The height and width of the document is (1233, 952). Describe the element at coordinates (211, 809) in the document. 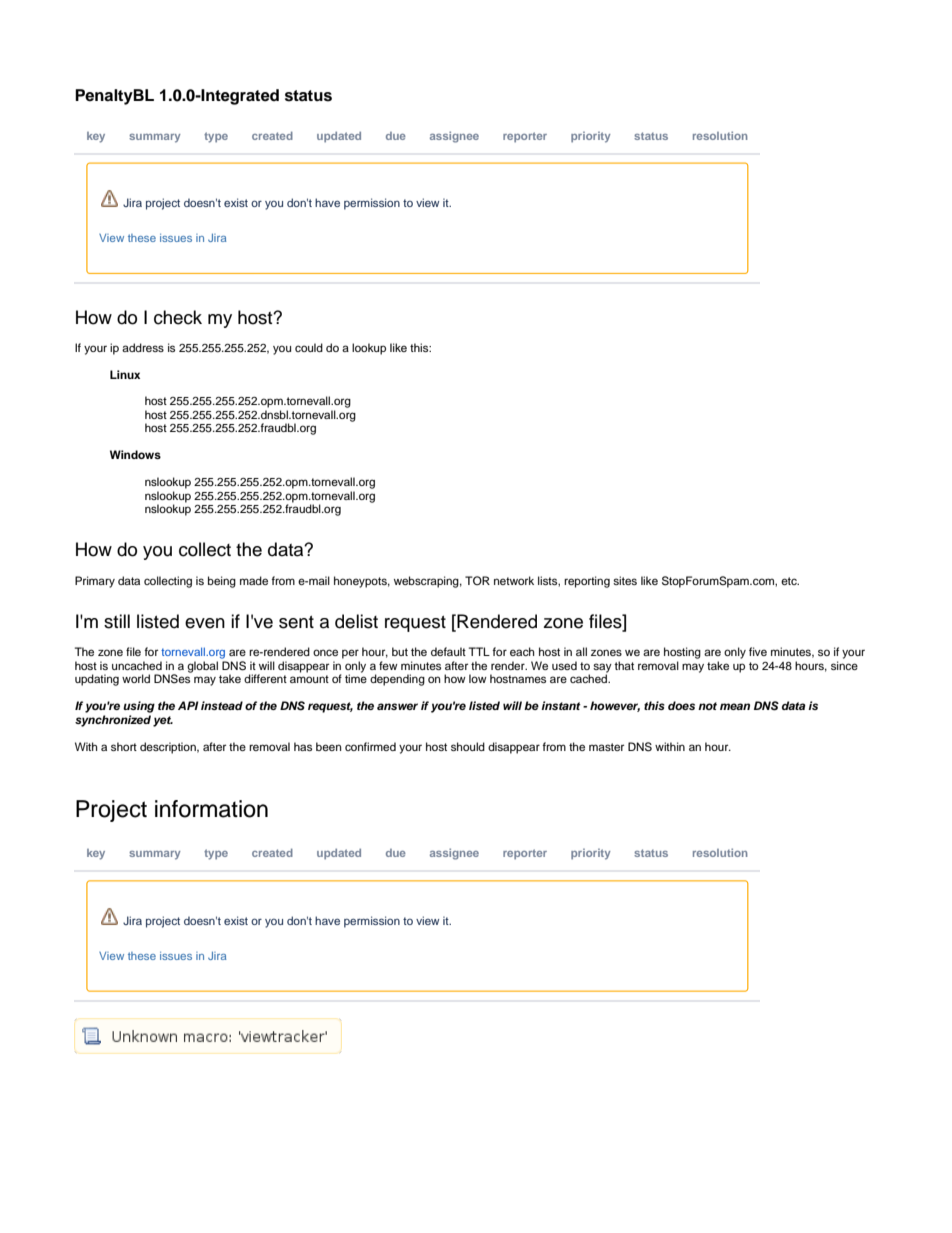

I see `information` at that location.
